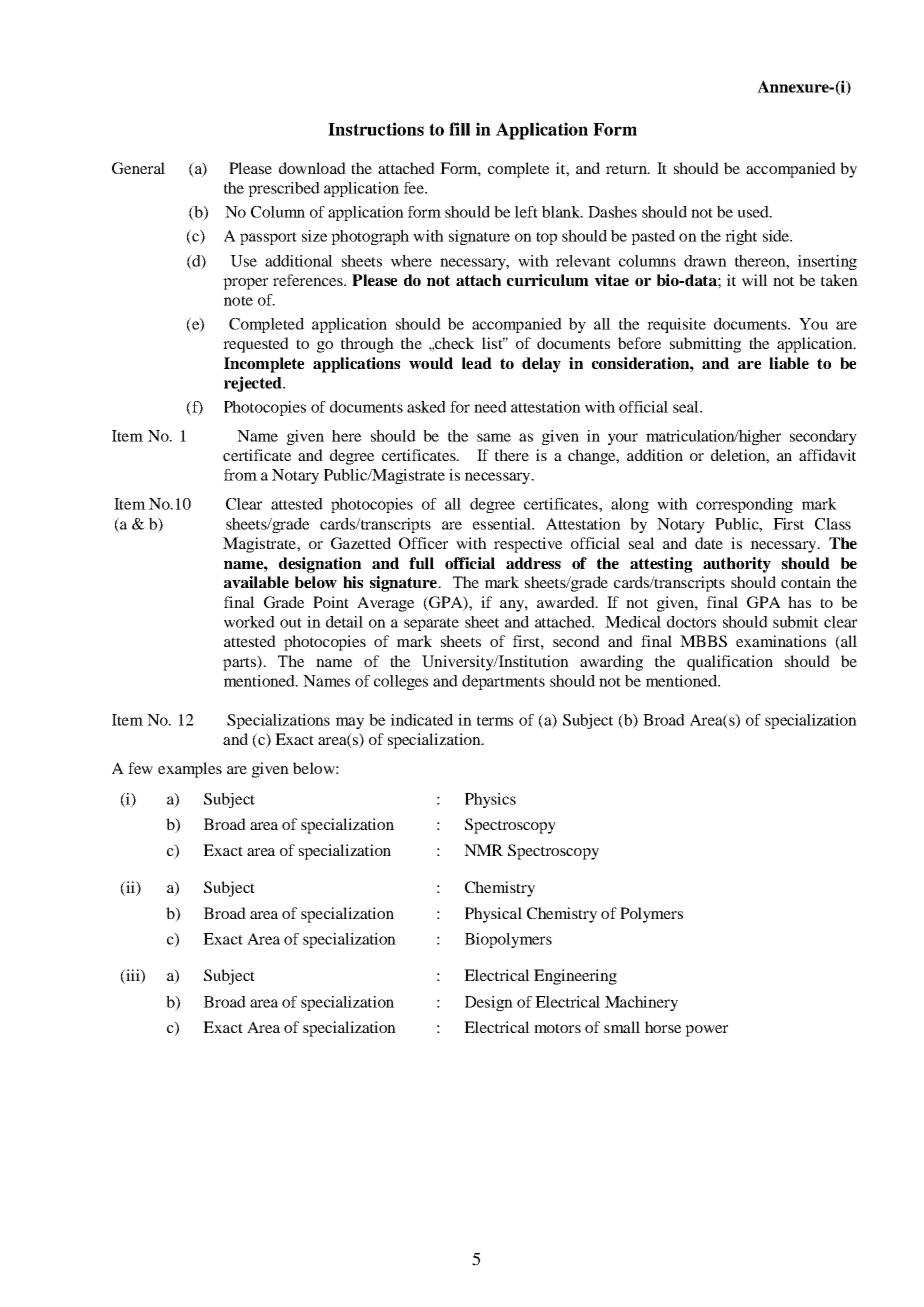  What do you see at coordinates (557, 1028) in the document?
I see `motors` at bounding box center [557, 1028].
